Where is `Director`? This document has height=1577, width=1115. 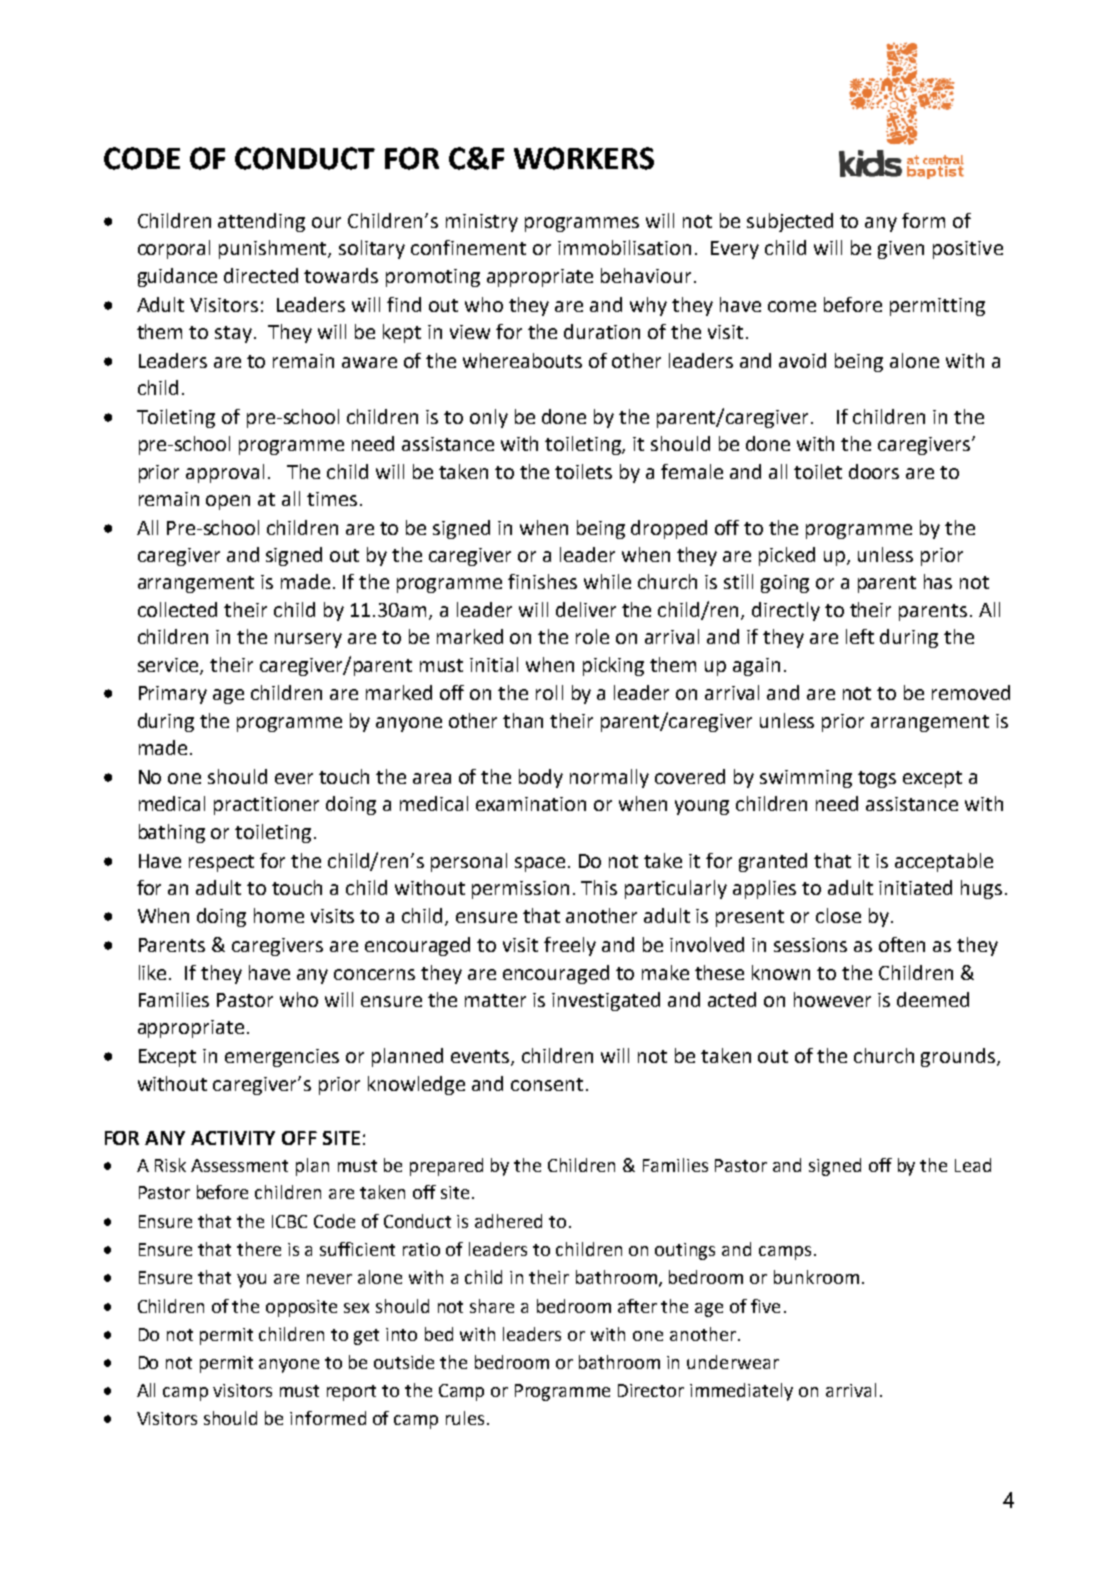 Director is located at coordinates (651, 1390).
